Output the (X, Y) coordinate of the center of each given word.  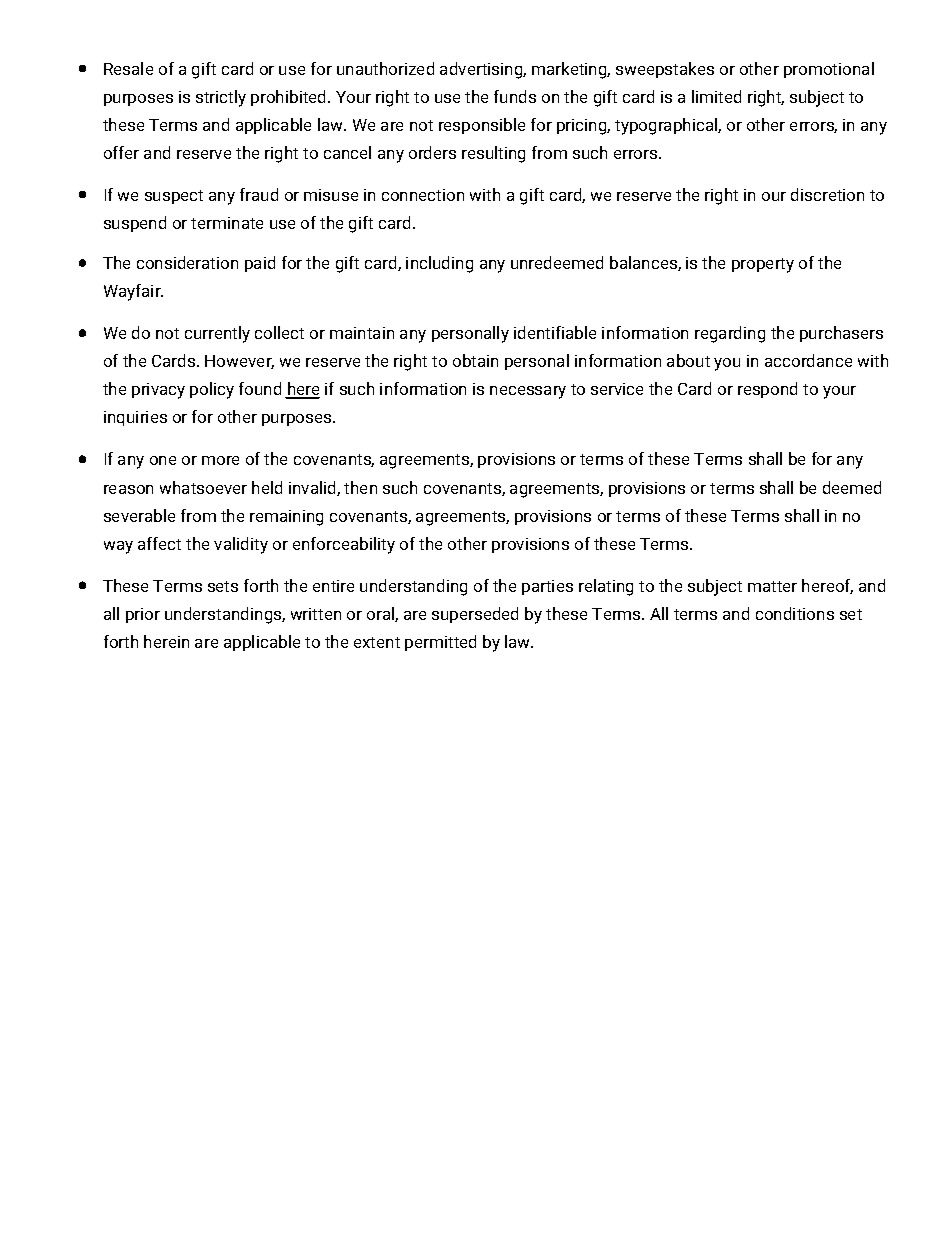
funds (515, 96)
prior (143, 615)
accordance (808, 360)
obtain (475, 360)
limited (716, 96)
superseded (475, 615)
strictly (221, 98)
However (239, 362)
